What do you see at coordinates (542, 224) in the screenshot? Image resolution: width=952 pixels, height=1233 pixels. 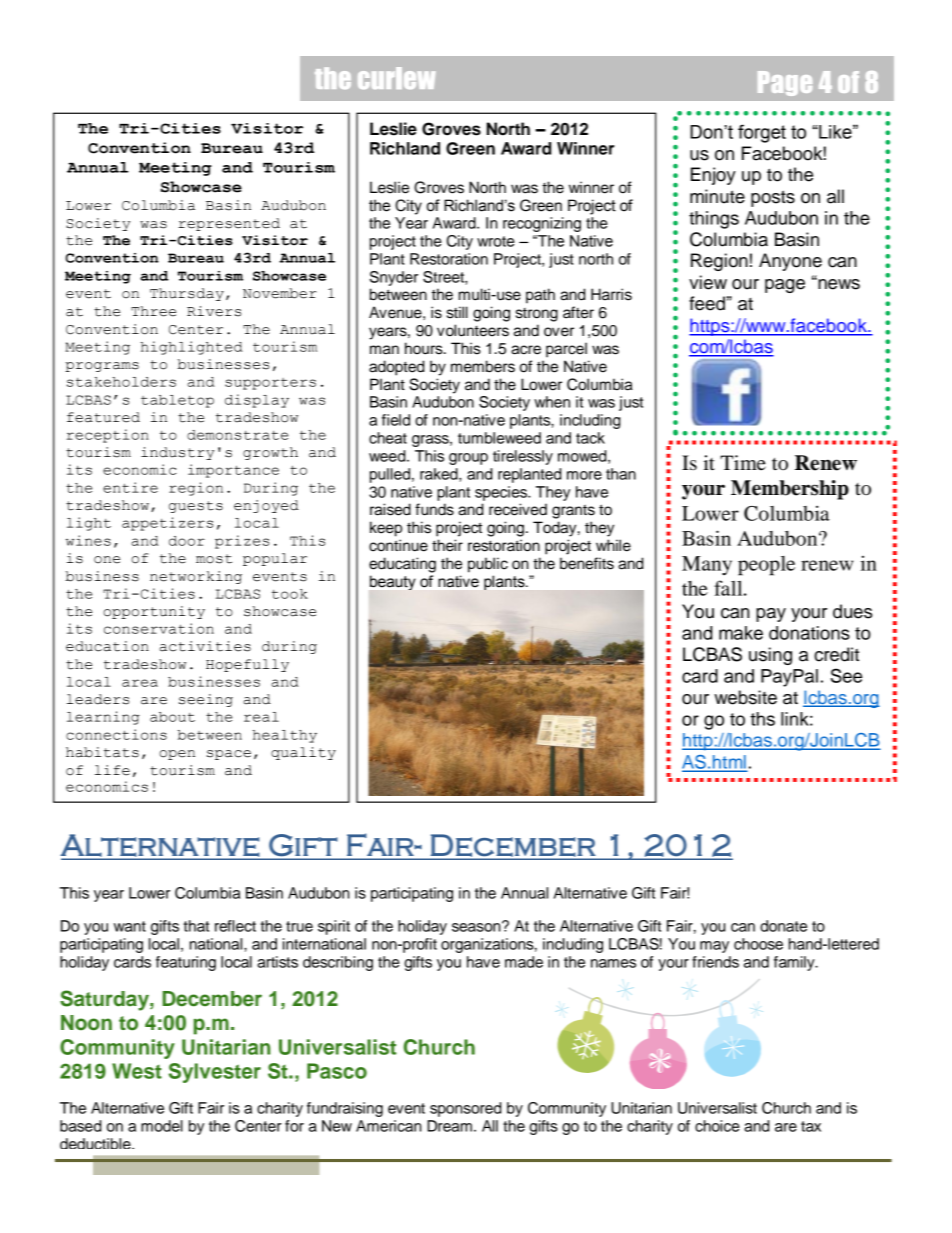 I see `recognizing` at bounding box center [542, 224].
